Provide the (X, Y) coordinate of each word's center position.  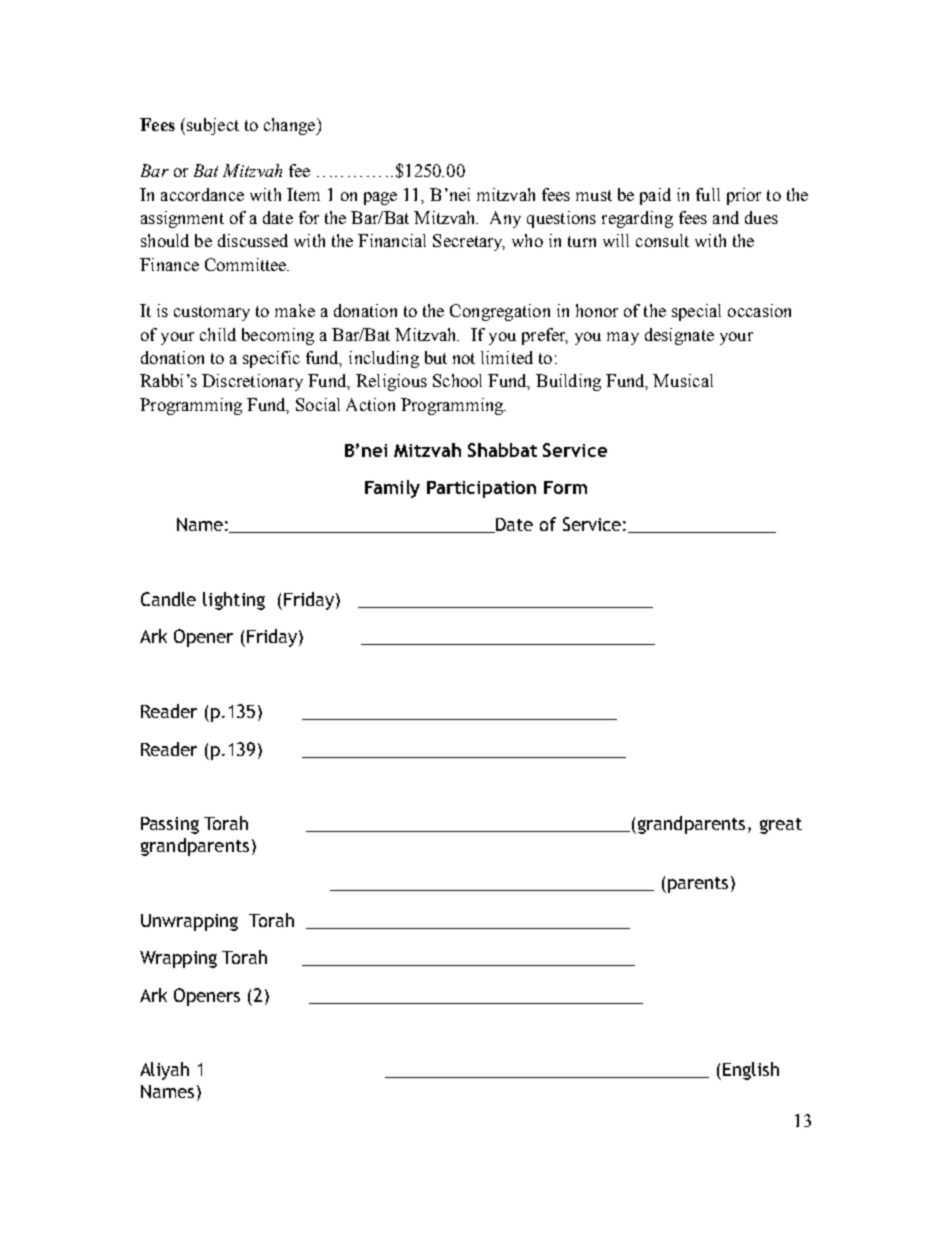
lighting (234, 601)
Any (505, 219)
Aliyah (164, 1071)
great (781, 826)
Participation (481, 489)
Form (565, 487)
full (708, 194)
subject (213, 126)
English (751, 1071)
